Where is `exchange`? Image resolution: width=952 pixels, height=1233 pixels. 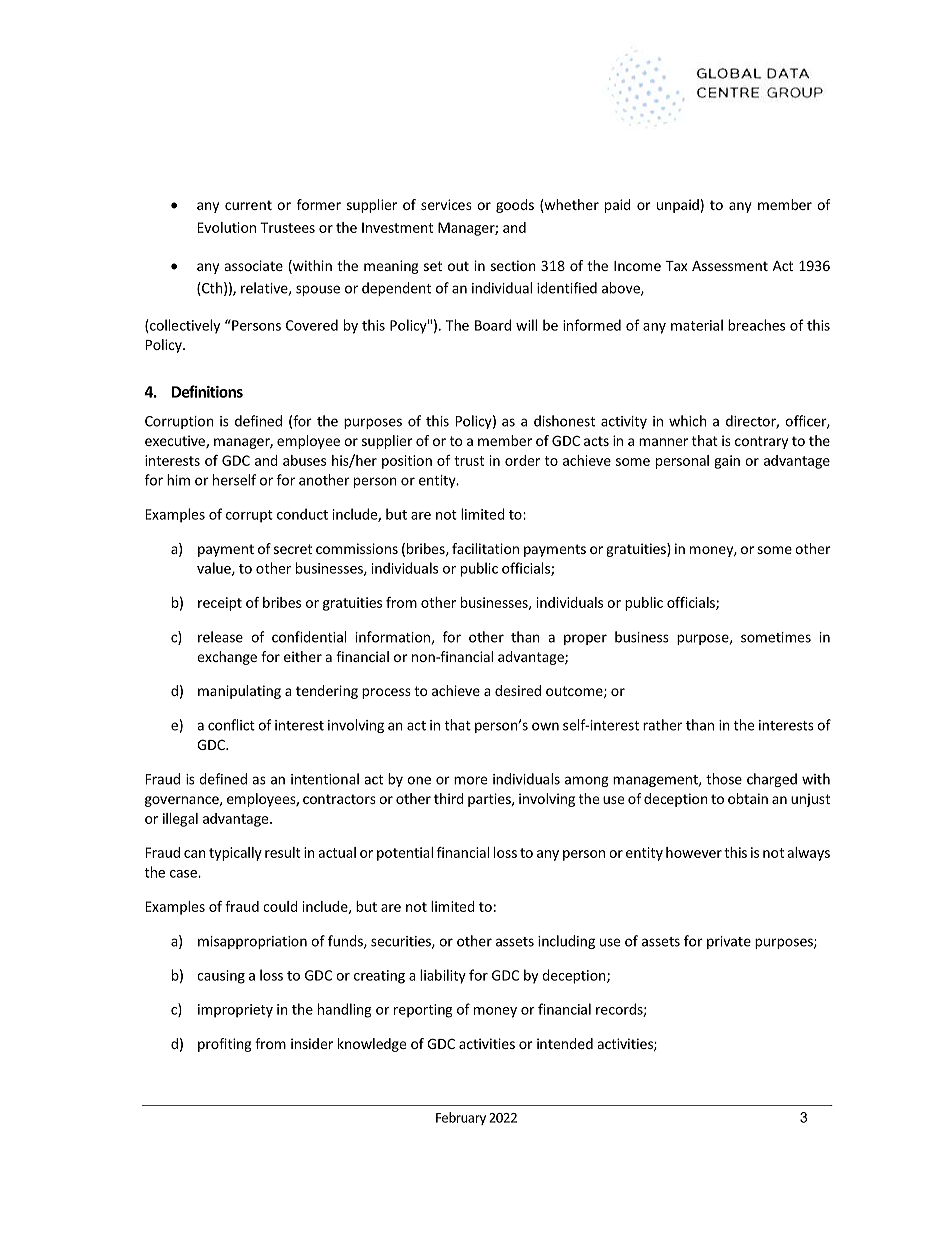 exchange is located at coordinates (227, 658).
